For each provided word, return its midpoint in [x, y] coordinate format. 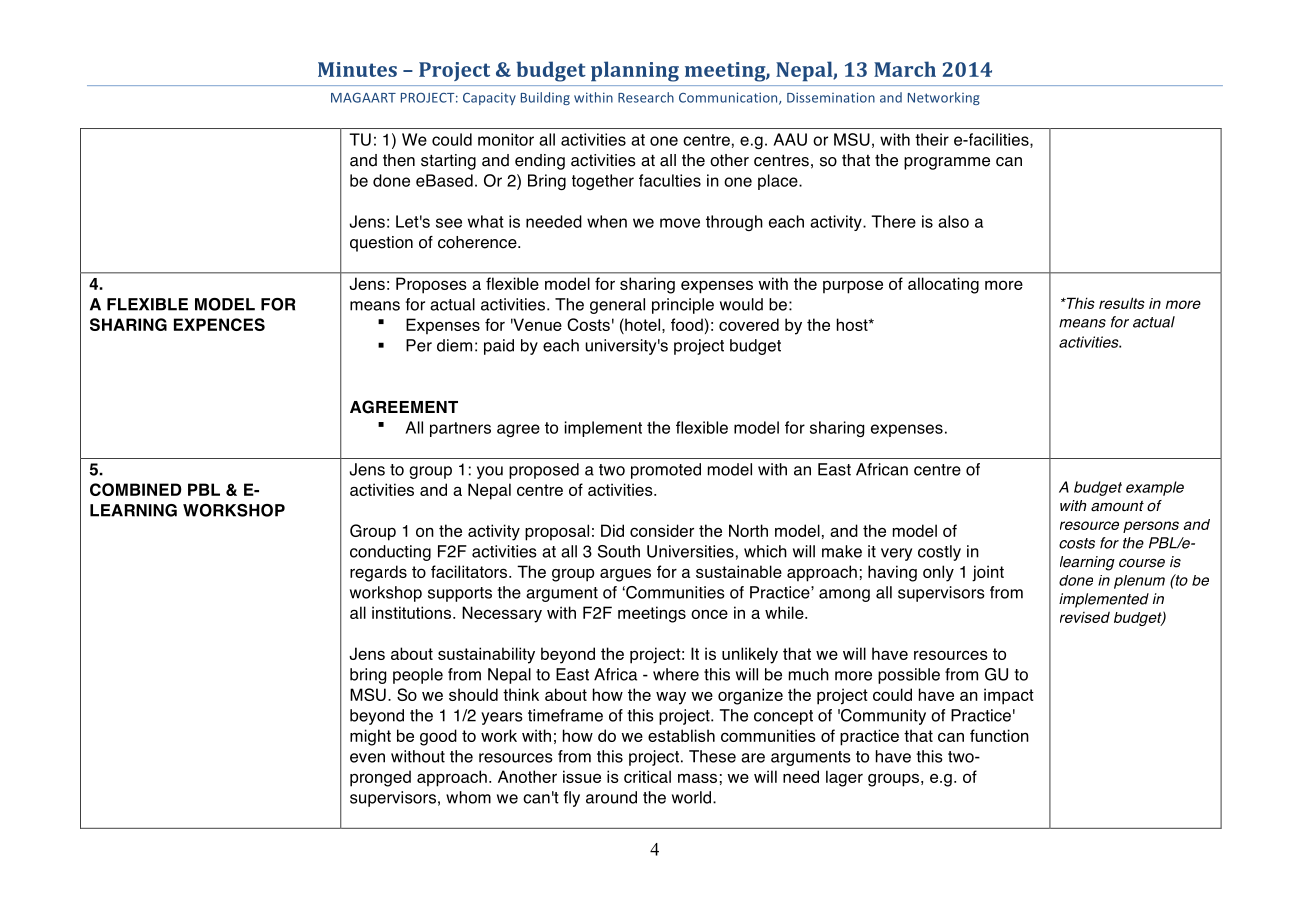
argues [625, 575]
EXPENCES [219, 324]
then [399, 160]
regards [378, 573]
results [1122, 303]
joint [988, 573]
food [687, 324]
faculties [670, 180]
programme [947, 163]
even [367, 758]
